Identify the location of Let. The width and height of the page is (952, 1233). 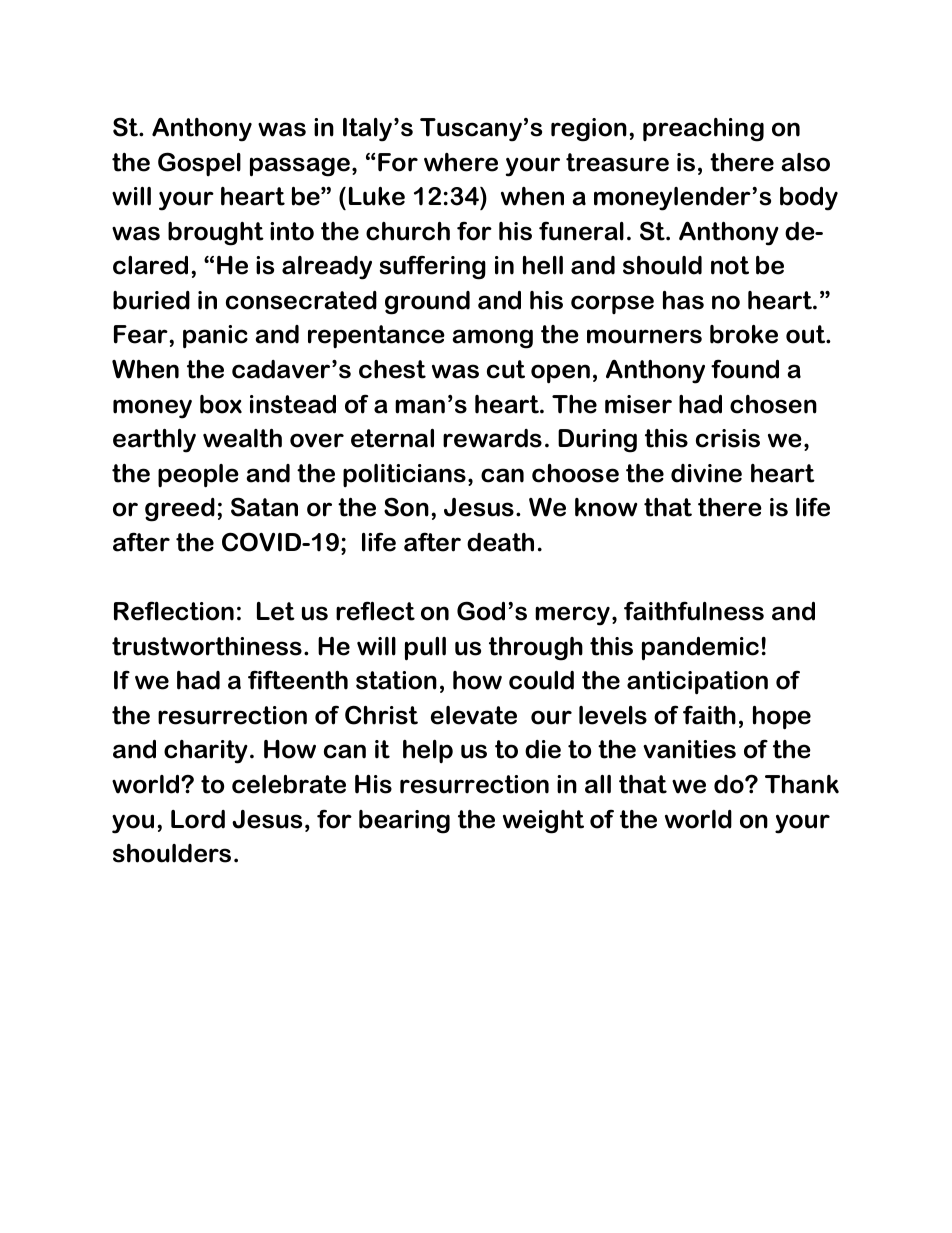
(276, 611).
